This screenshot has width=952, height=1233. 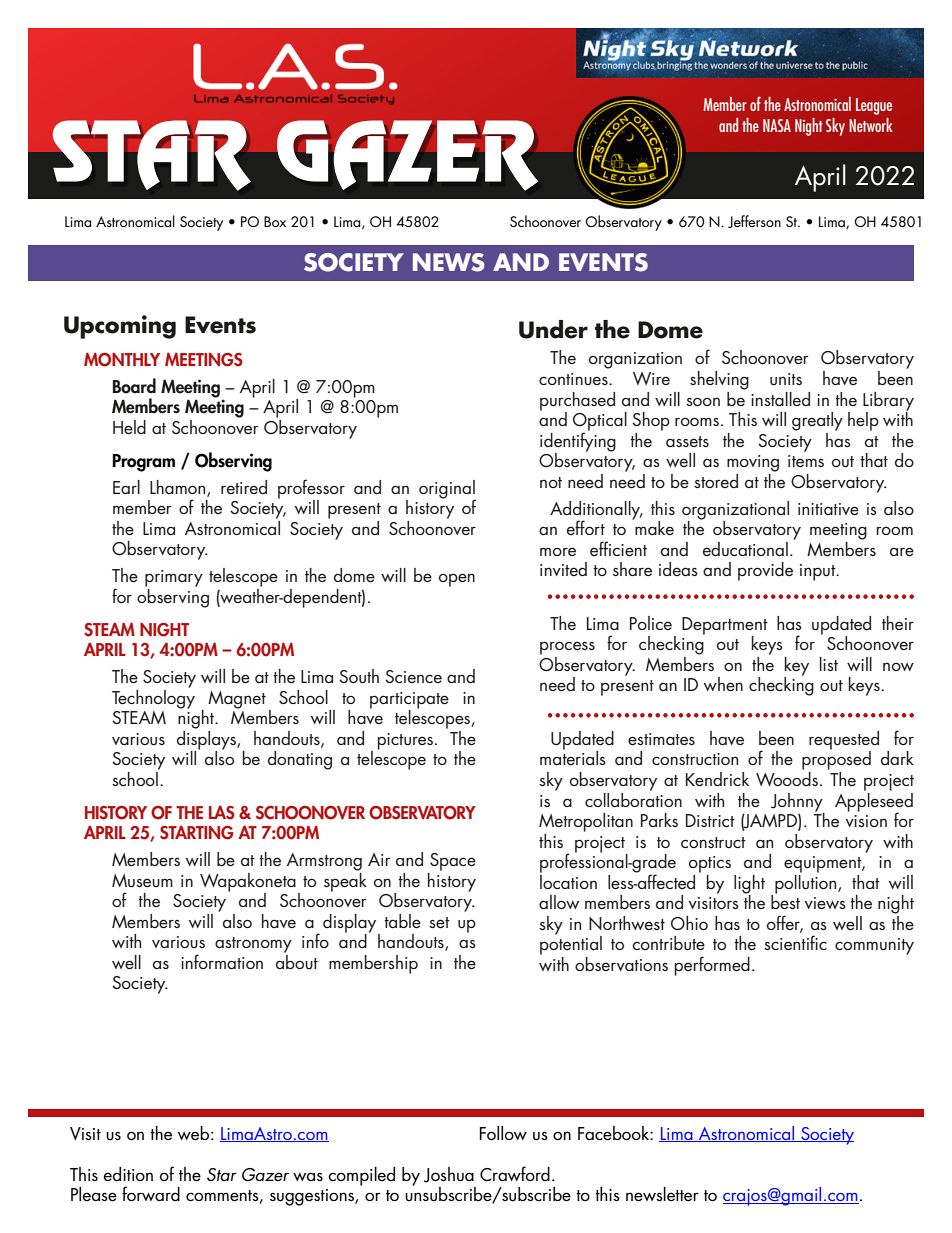 What do you see at coordinates (142, 881) in the screenshot?
I see `Museum` at bounding box center [142, 881].
